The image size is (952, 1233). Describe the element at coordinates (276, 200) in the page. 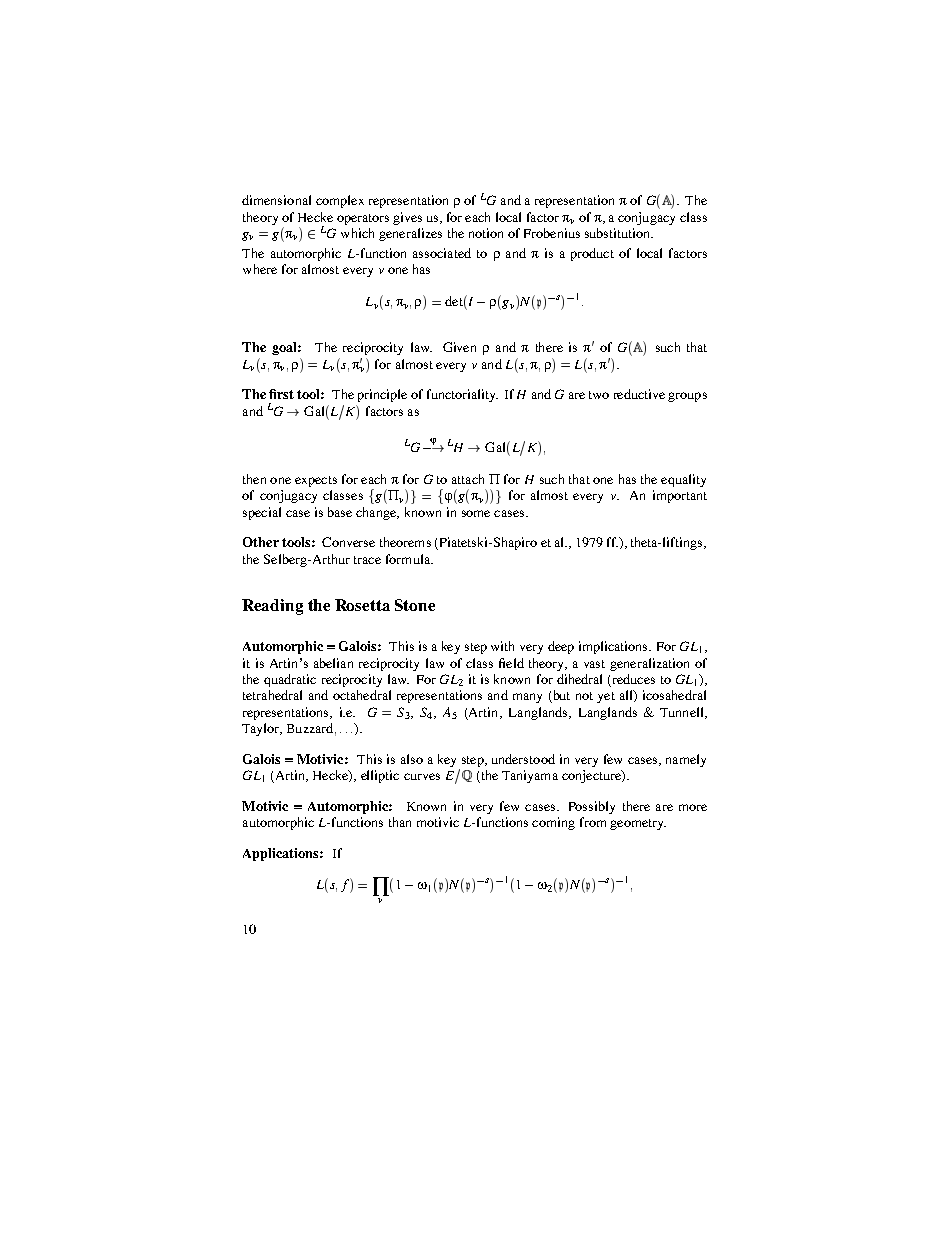

I see `dimensional` at that location.
